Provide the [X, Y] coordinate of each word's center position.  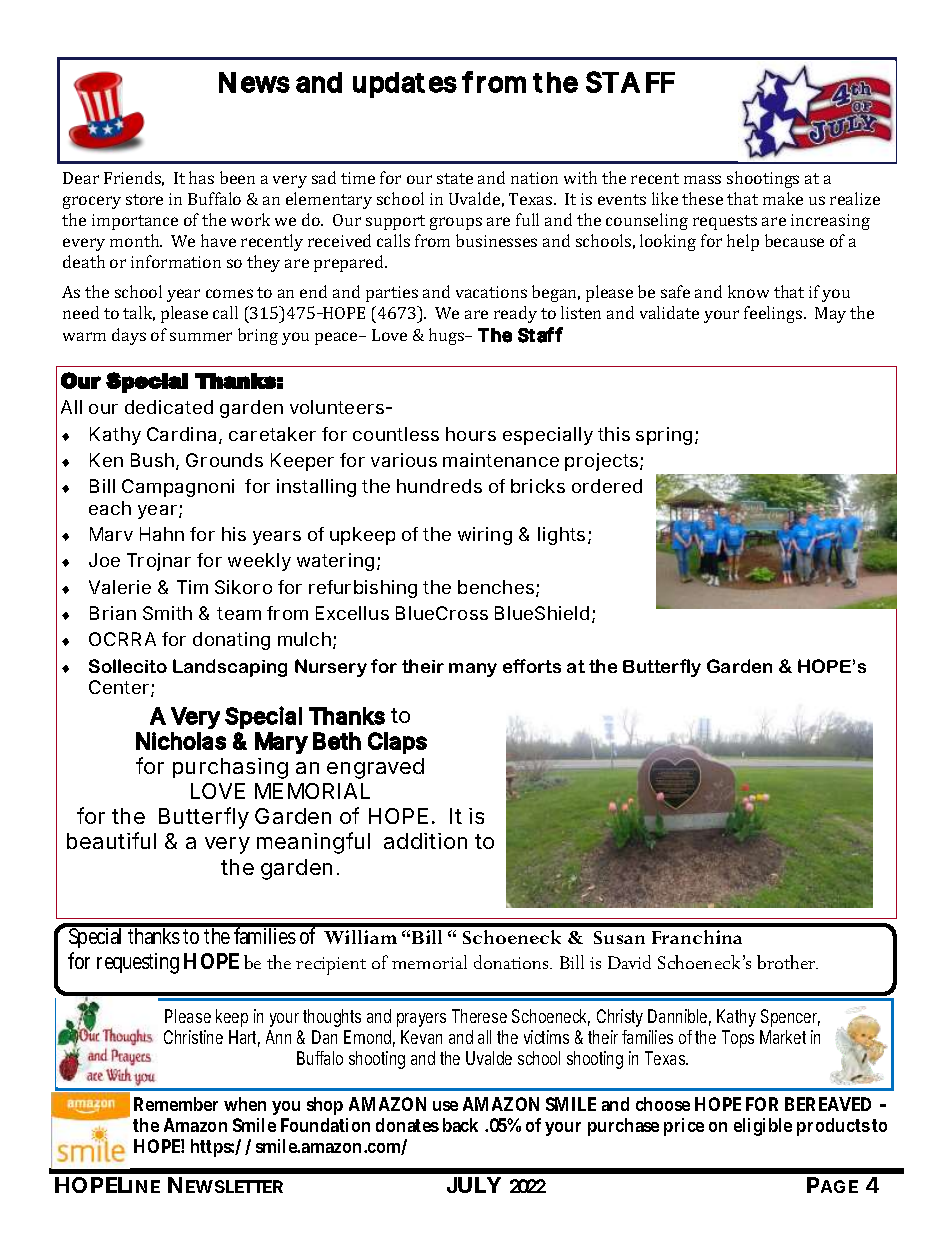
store [144, 199]
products [833, 1127]
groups [456, 223]
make [783, 198]
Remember [176, 1104]
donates [407, 1125]
